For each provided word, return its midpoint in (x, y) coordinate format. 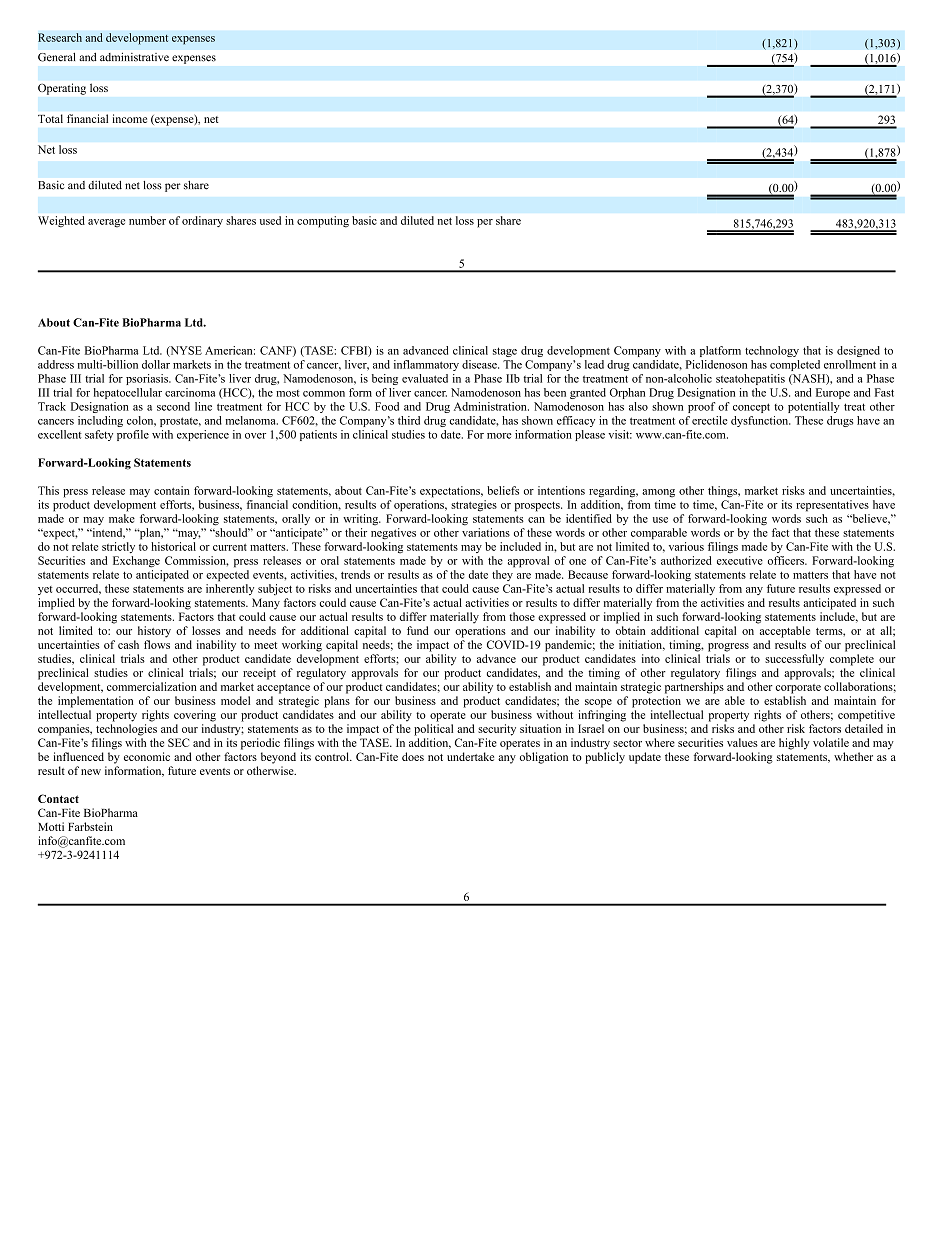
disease (480, 364)
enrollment (850, 364)
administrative (134, 57)
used (270, 220)
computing (323, 222)
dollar (156, 364)
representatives (832, 506)
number (147, 220)
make (122, 518)
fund (418, 630)
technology (772, 351)
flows (157, 644)
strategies (474, 506)
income (130, 118)
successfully (794, 660)
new (91, 772)
